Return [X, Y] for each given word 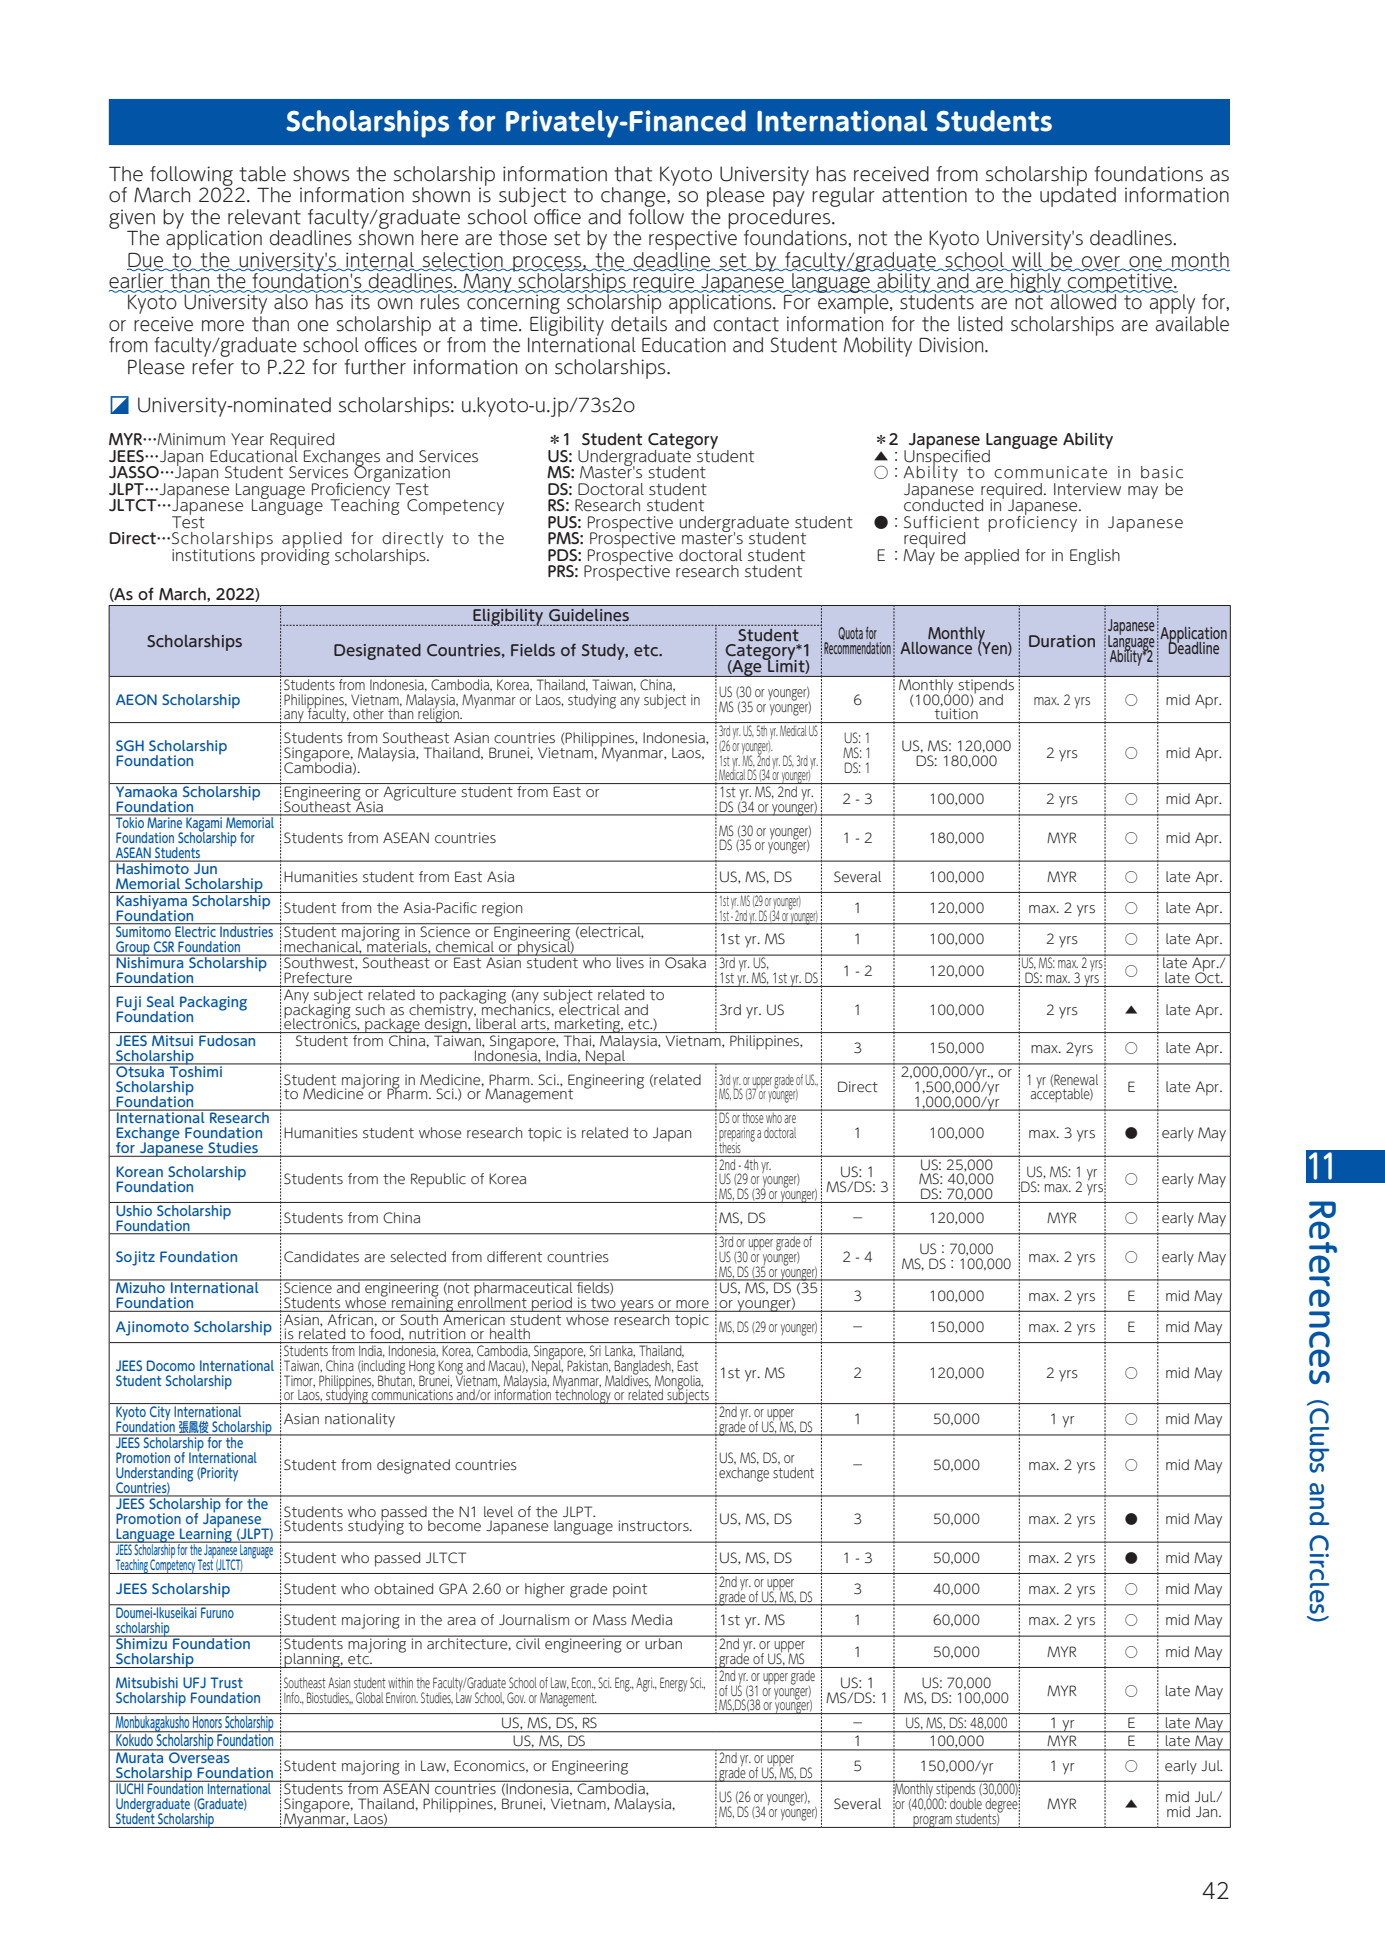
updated [1078, 196]
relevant [264, 217]
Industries [246, 930]
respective [693, 239]
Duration [1062, 641]
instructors [655, 1526]
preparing [737, 1135]
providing [295, 555]
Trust [226, 1682]
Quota [850, 633]
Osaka [685, 961]
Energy [673, 1684]
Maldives [628, 1380]
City [160, 1413]
